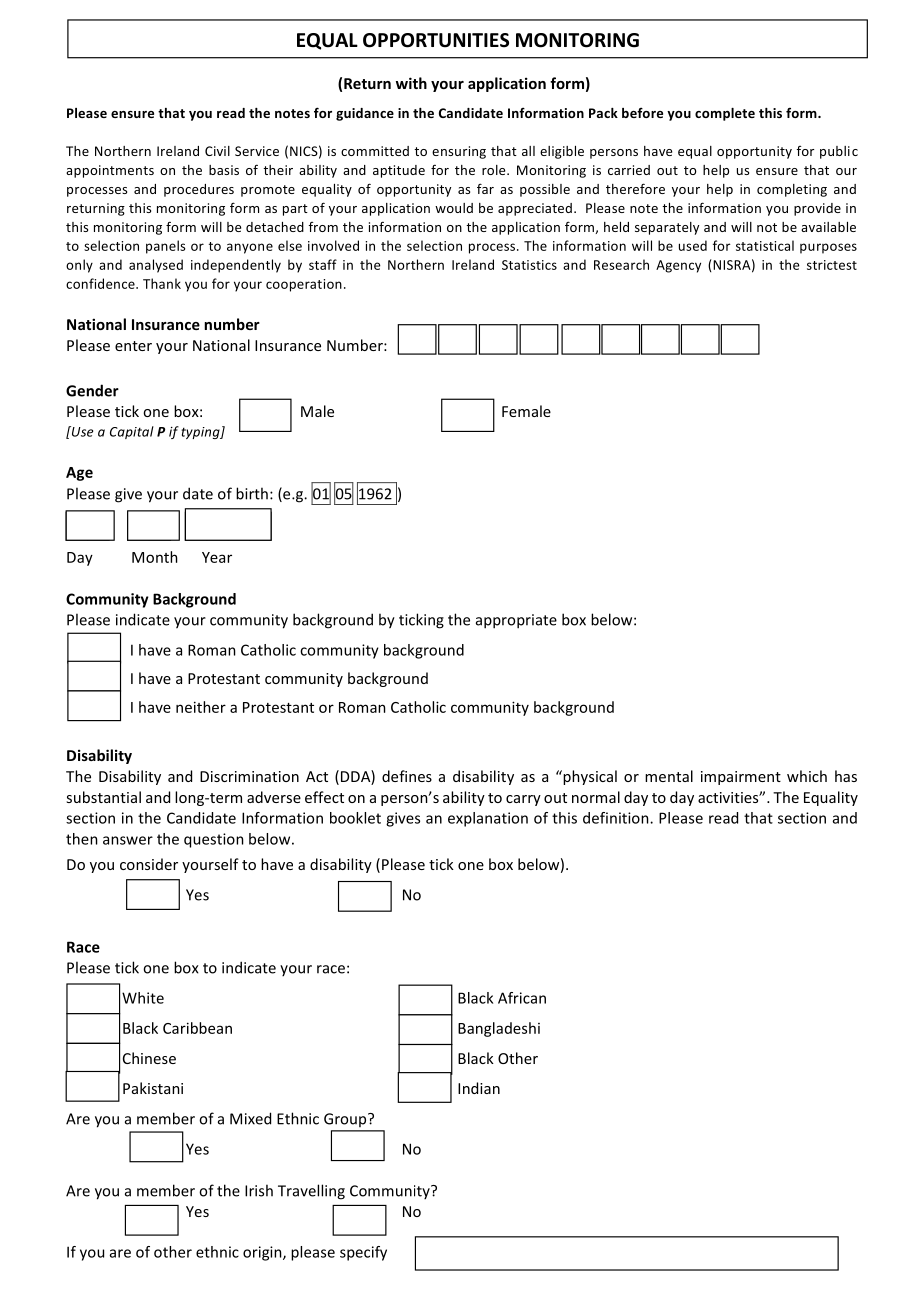  I want to click on consider, so click(149, 864).
